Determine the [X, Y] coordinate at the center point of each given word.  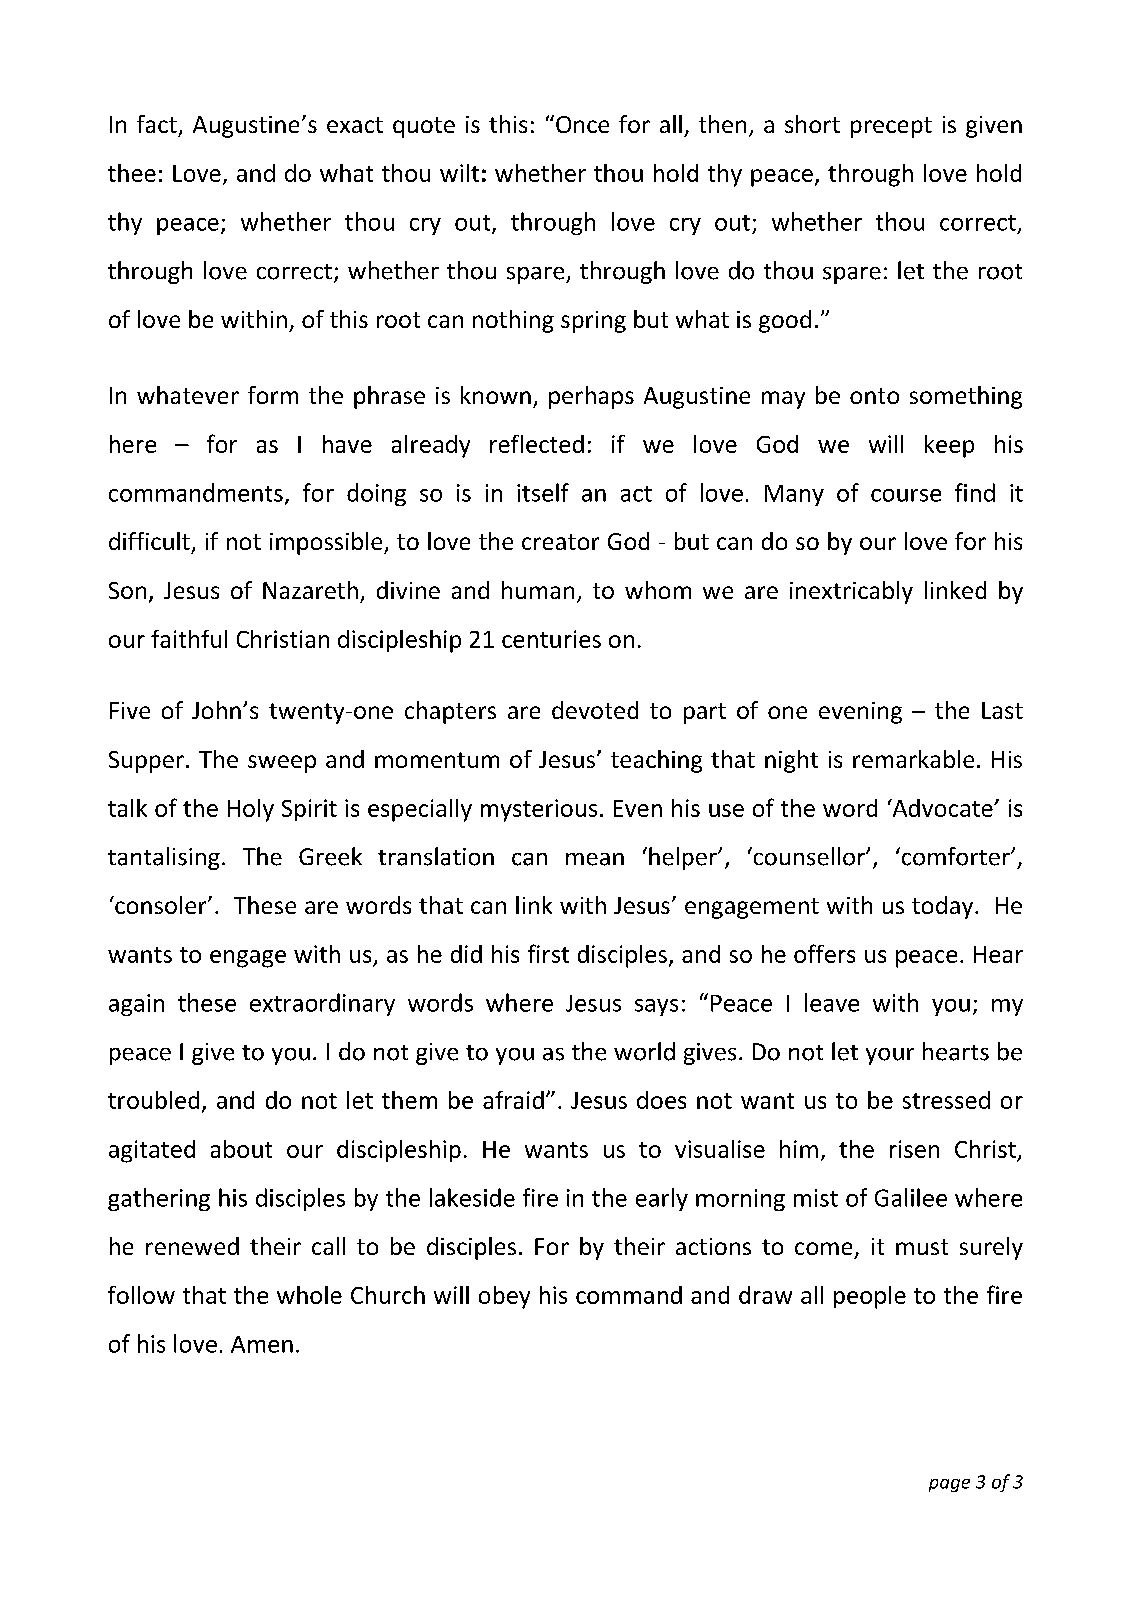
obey [504, 1297]
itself [543, 492]
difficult [149, 541]
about [241, 1149]
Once [582, 124]
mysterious [539, 810]
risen [914, 1149]
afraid [513, 1100]
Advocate [942, 808]
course [906, 495]
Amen [262, 1344]
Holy [251, 810]
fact [157, 124]
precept [891, 127]
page [949, 1485]
